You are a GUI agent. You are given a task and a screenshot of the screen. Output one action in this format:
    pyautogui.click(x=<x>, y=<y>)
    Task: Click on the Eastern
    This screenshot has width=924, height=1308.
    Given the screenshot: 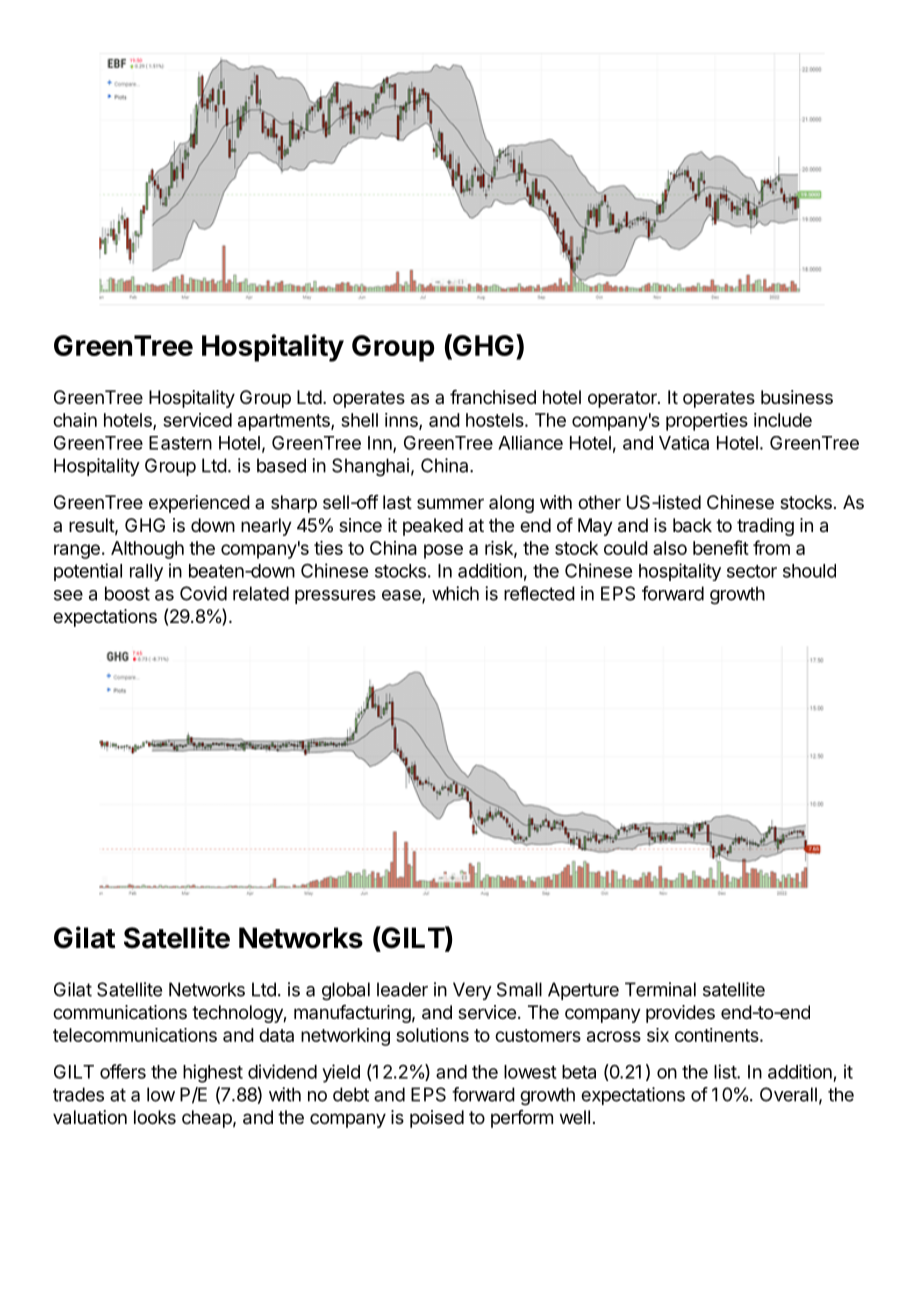 What is the action you would take?
    pyautogui.click(x=180, y=443)
